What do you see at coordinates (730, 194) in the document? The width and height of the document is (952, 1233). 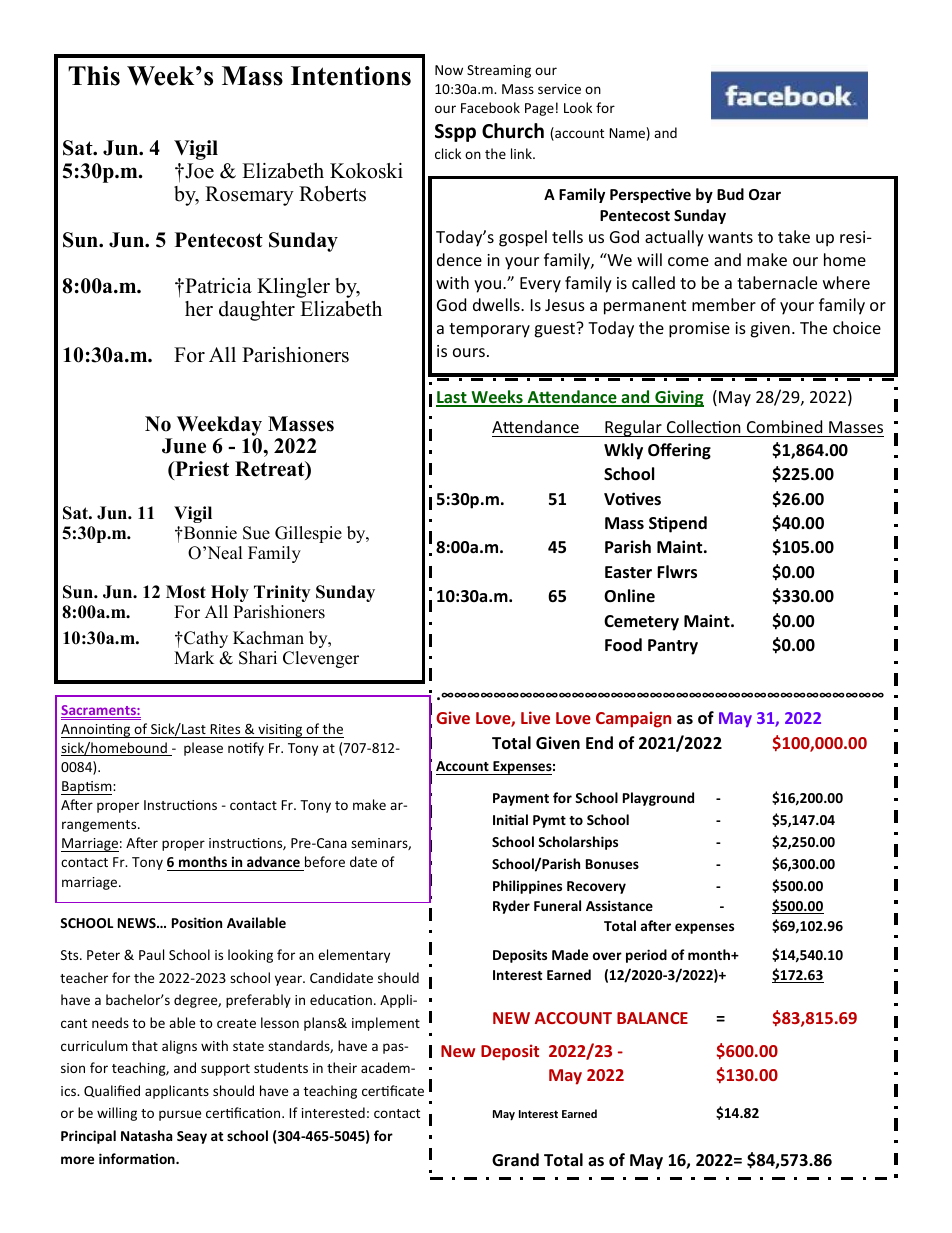 I see `Bud` at bounding box center [730, 194].
